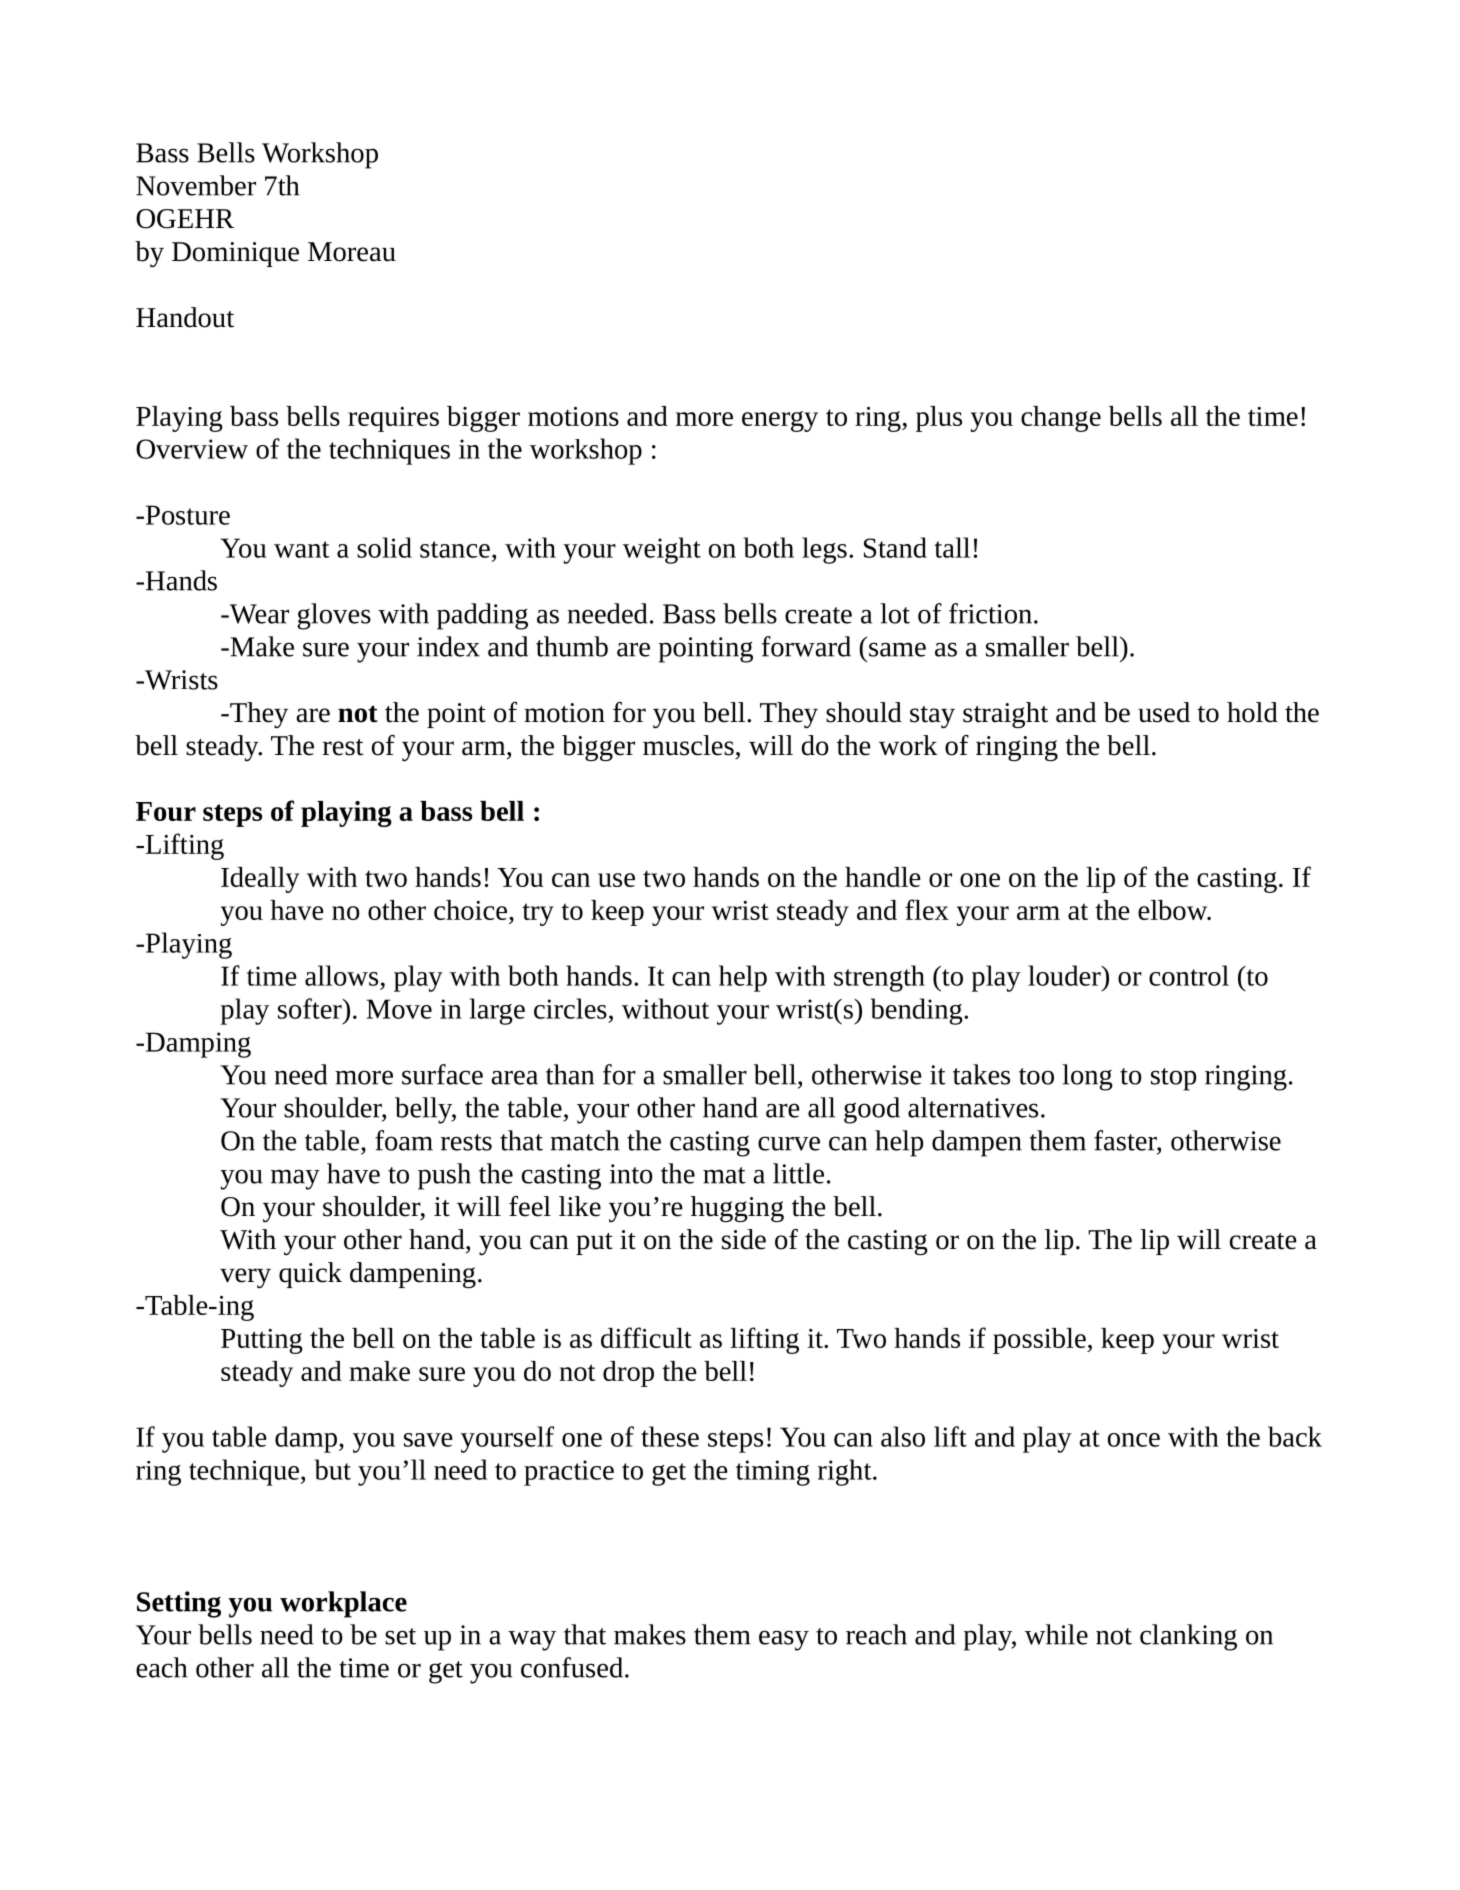  What do you see at coordinates (990, 613) in the image?
I see `friction` at bounding box center [990, 613].
